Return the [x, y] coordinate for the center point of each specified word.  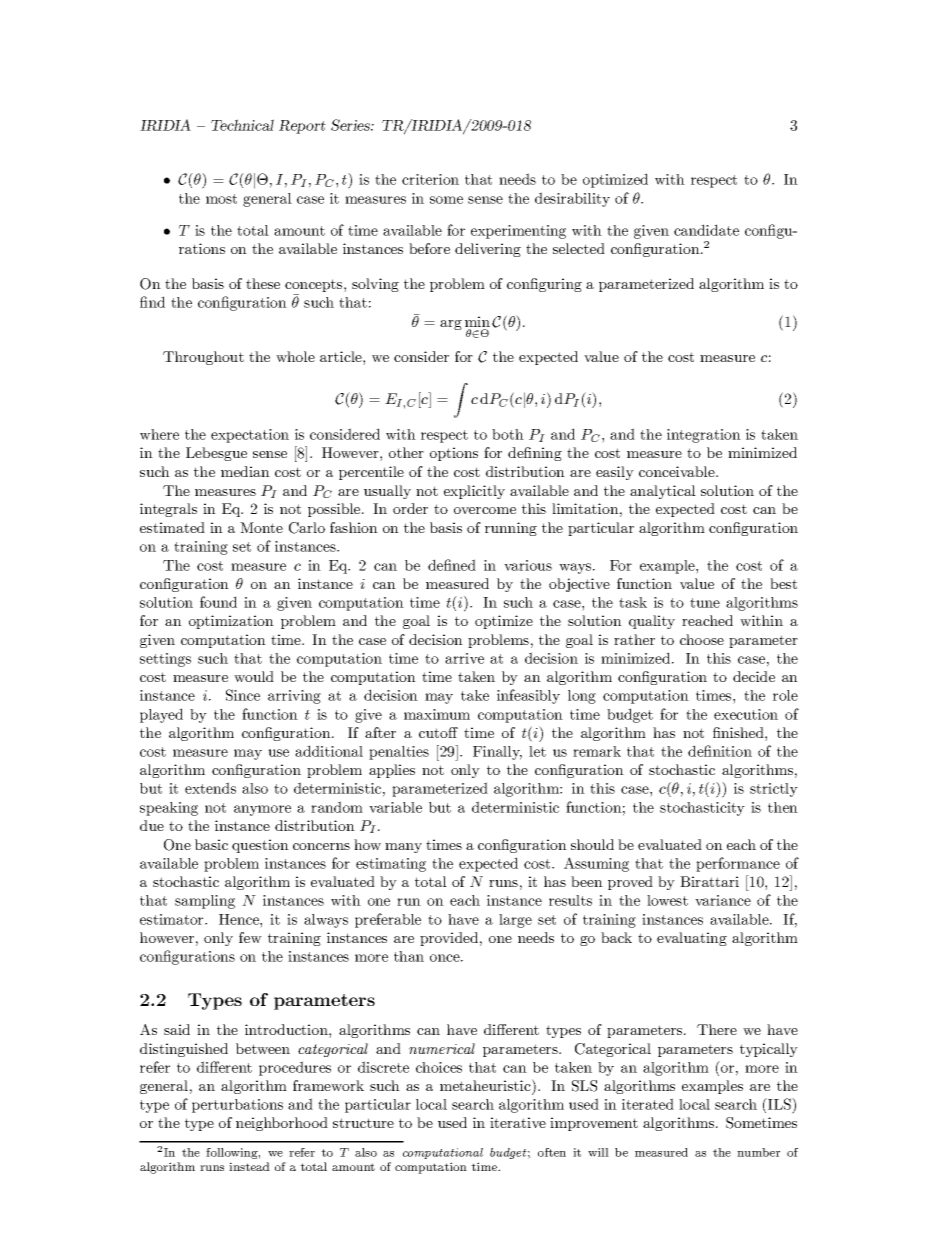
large [515, 921]
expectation [250, 436]
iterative [518, 1122]
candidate [706, 230]
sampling [205, 902]
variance [723, 900]
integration [704, 436]
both [508, 434]
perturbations [237, 1106]
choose [702, 639]
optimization [231, 622]
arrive [464, 658]
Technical [242, 125]
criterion [430, 179]
